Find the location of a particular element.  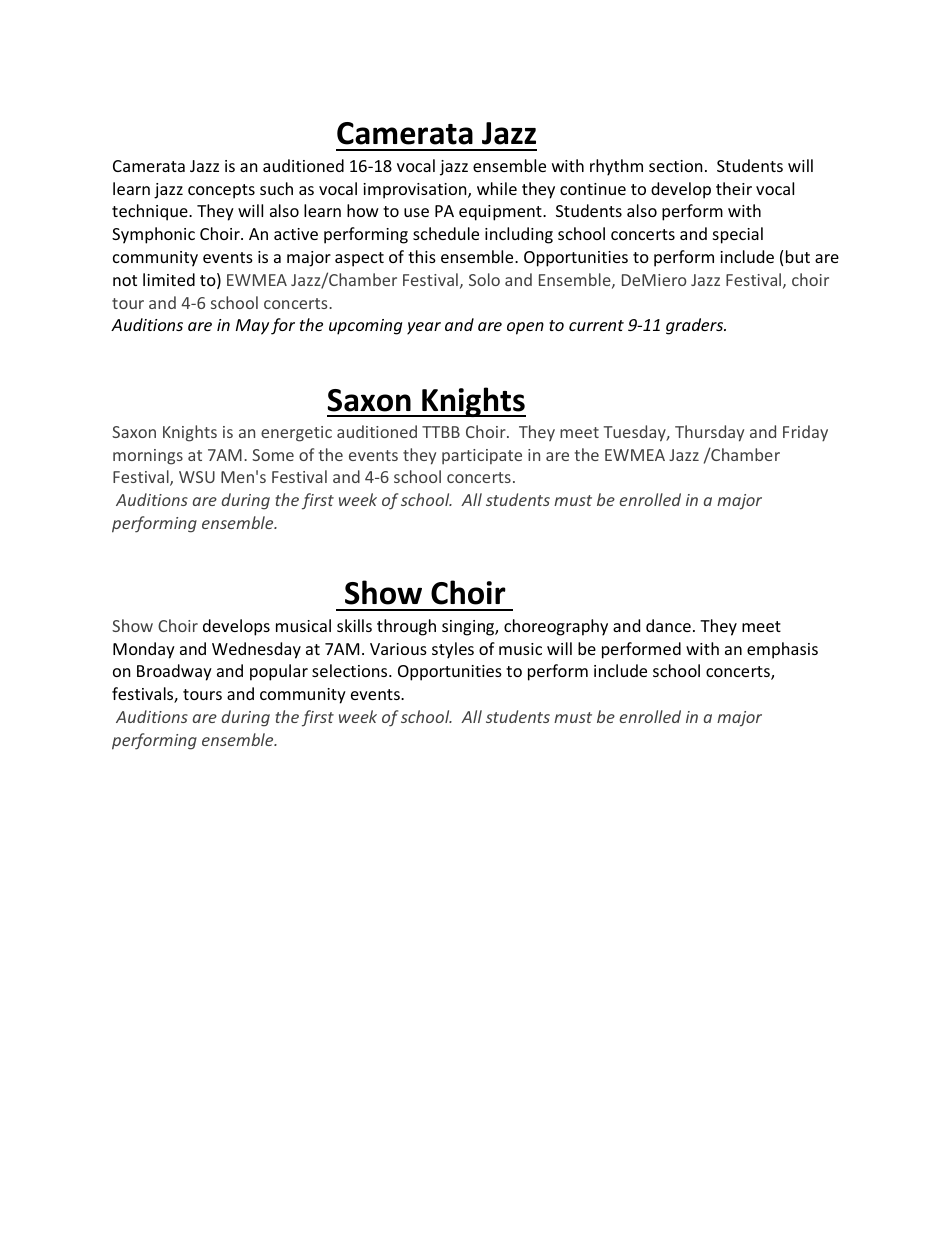

May is located at coordinates (252, 327).
